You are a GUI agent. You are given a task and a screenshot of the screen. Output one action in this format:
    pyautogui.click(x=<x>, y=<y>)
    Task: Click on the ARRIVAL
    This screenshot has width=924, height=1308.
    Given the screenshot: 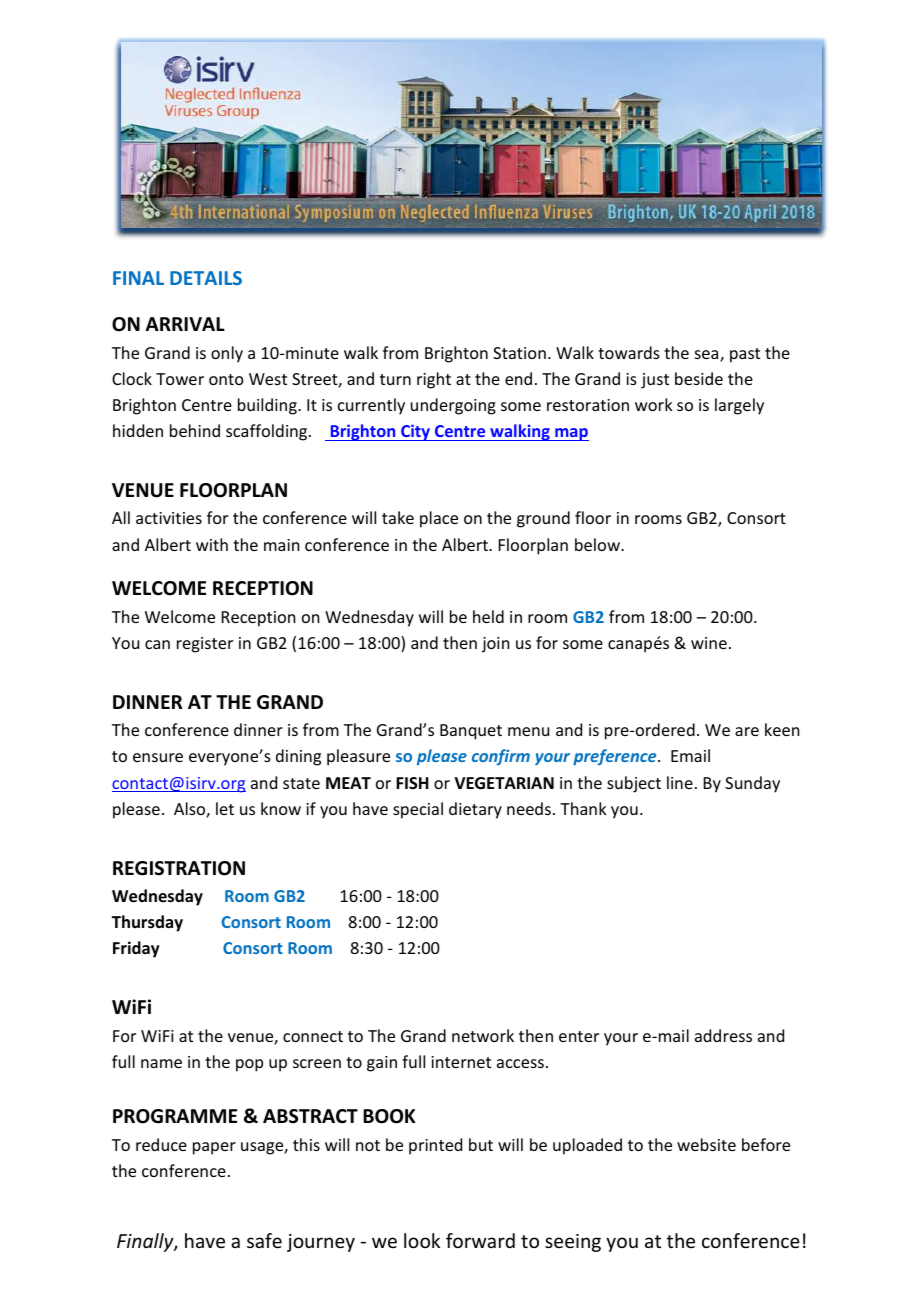 What is the action you would take?
    pyautogui.click(x=185, y=324)
